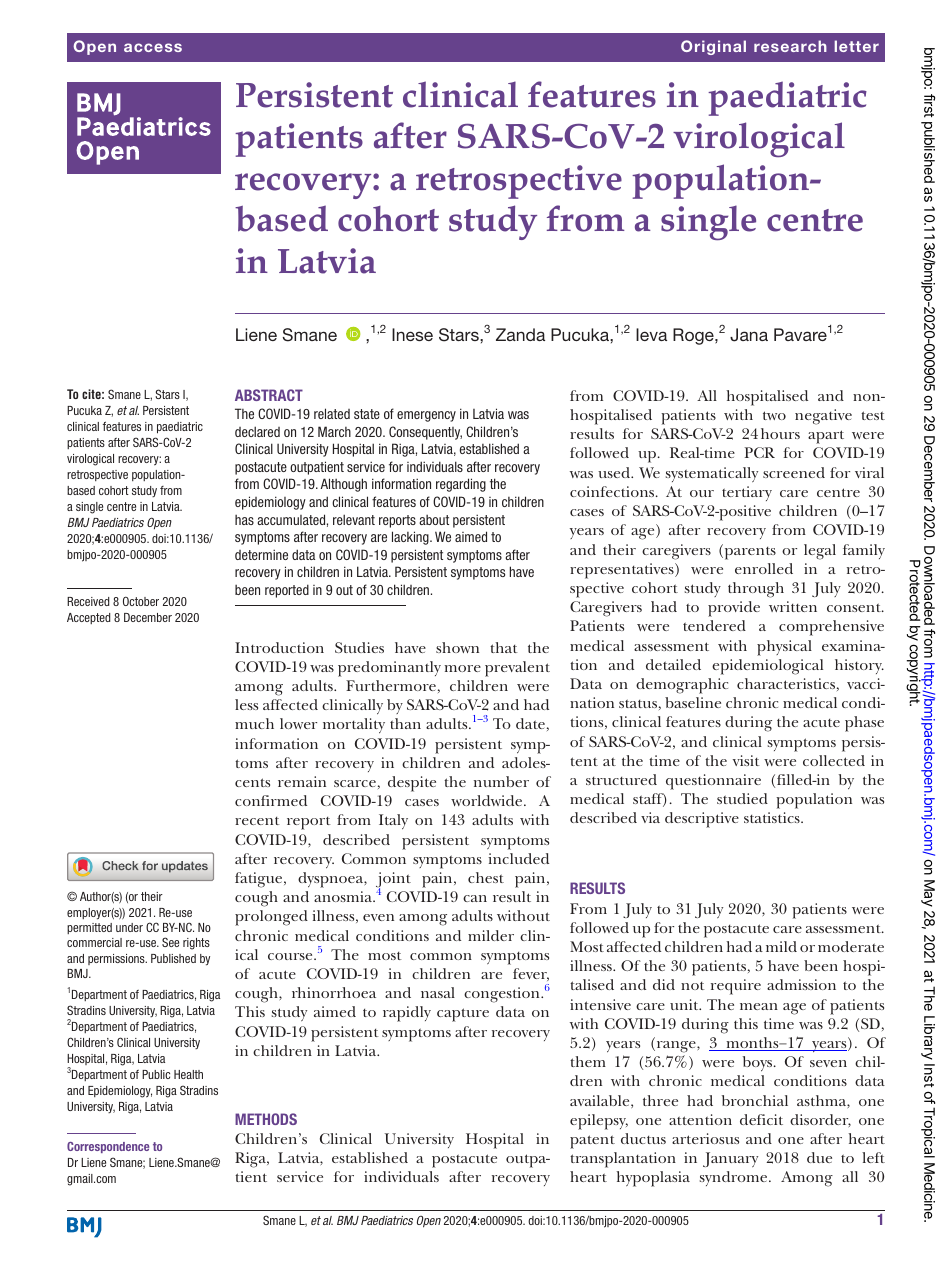  I want to click on recent, so click(257, 821).
